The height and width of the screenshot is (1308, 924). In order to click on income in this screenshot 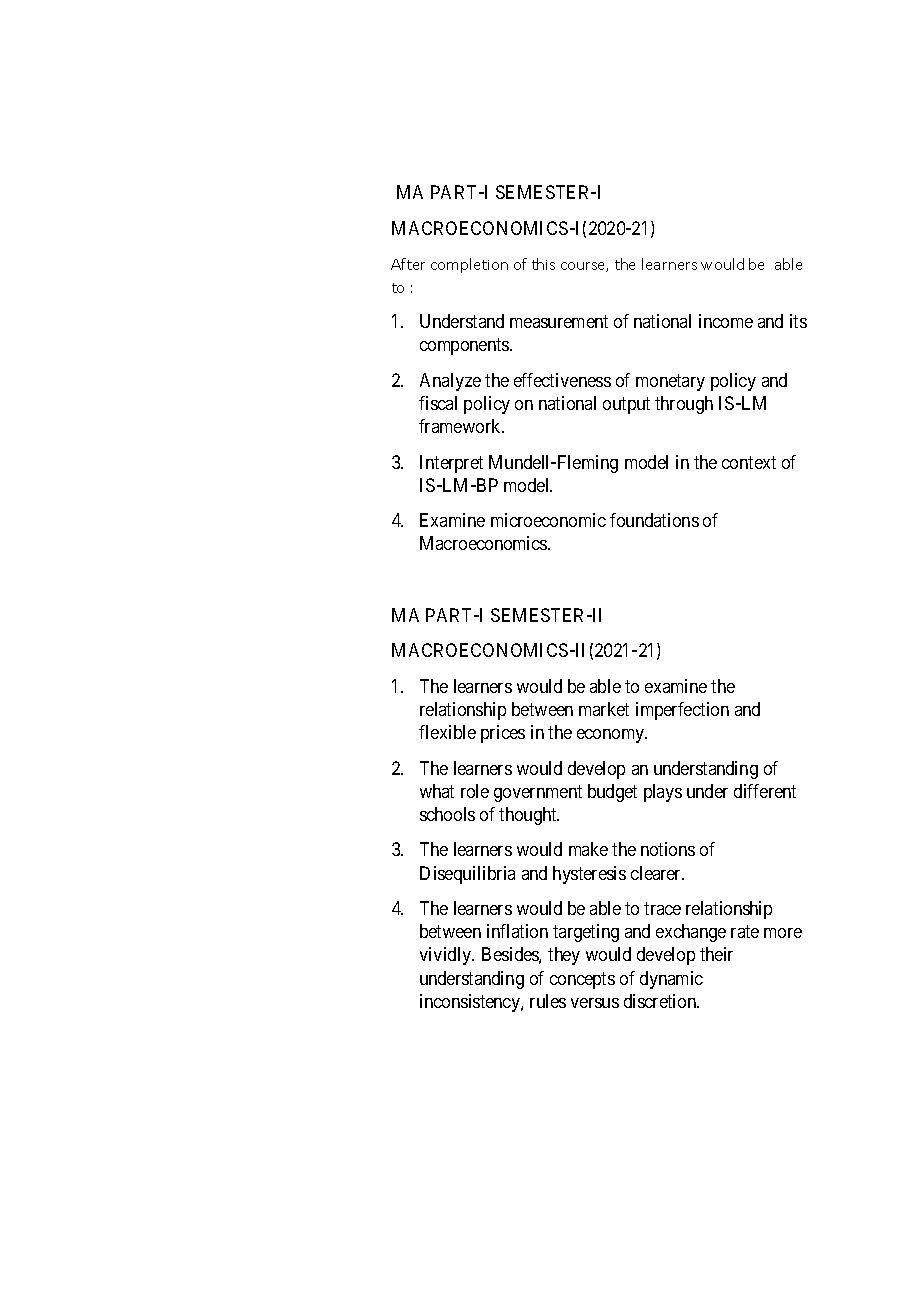, I will do `click(726, 321)`.
